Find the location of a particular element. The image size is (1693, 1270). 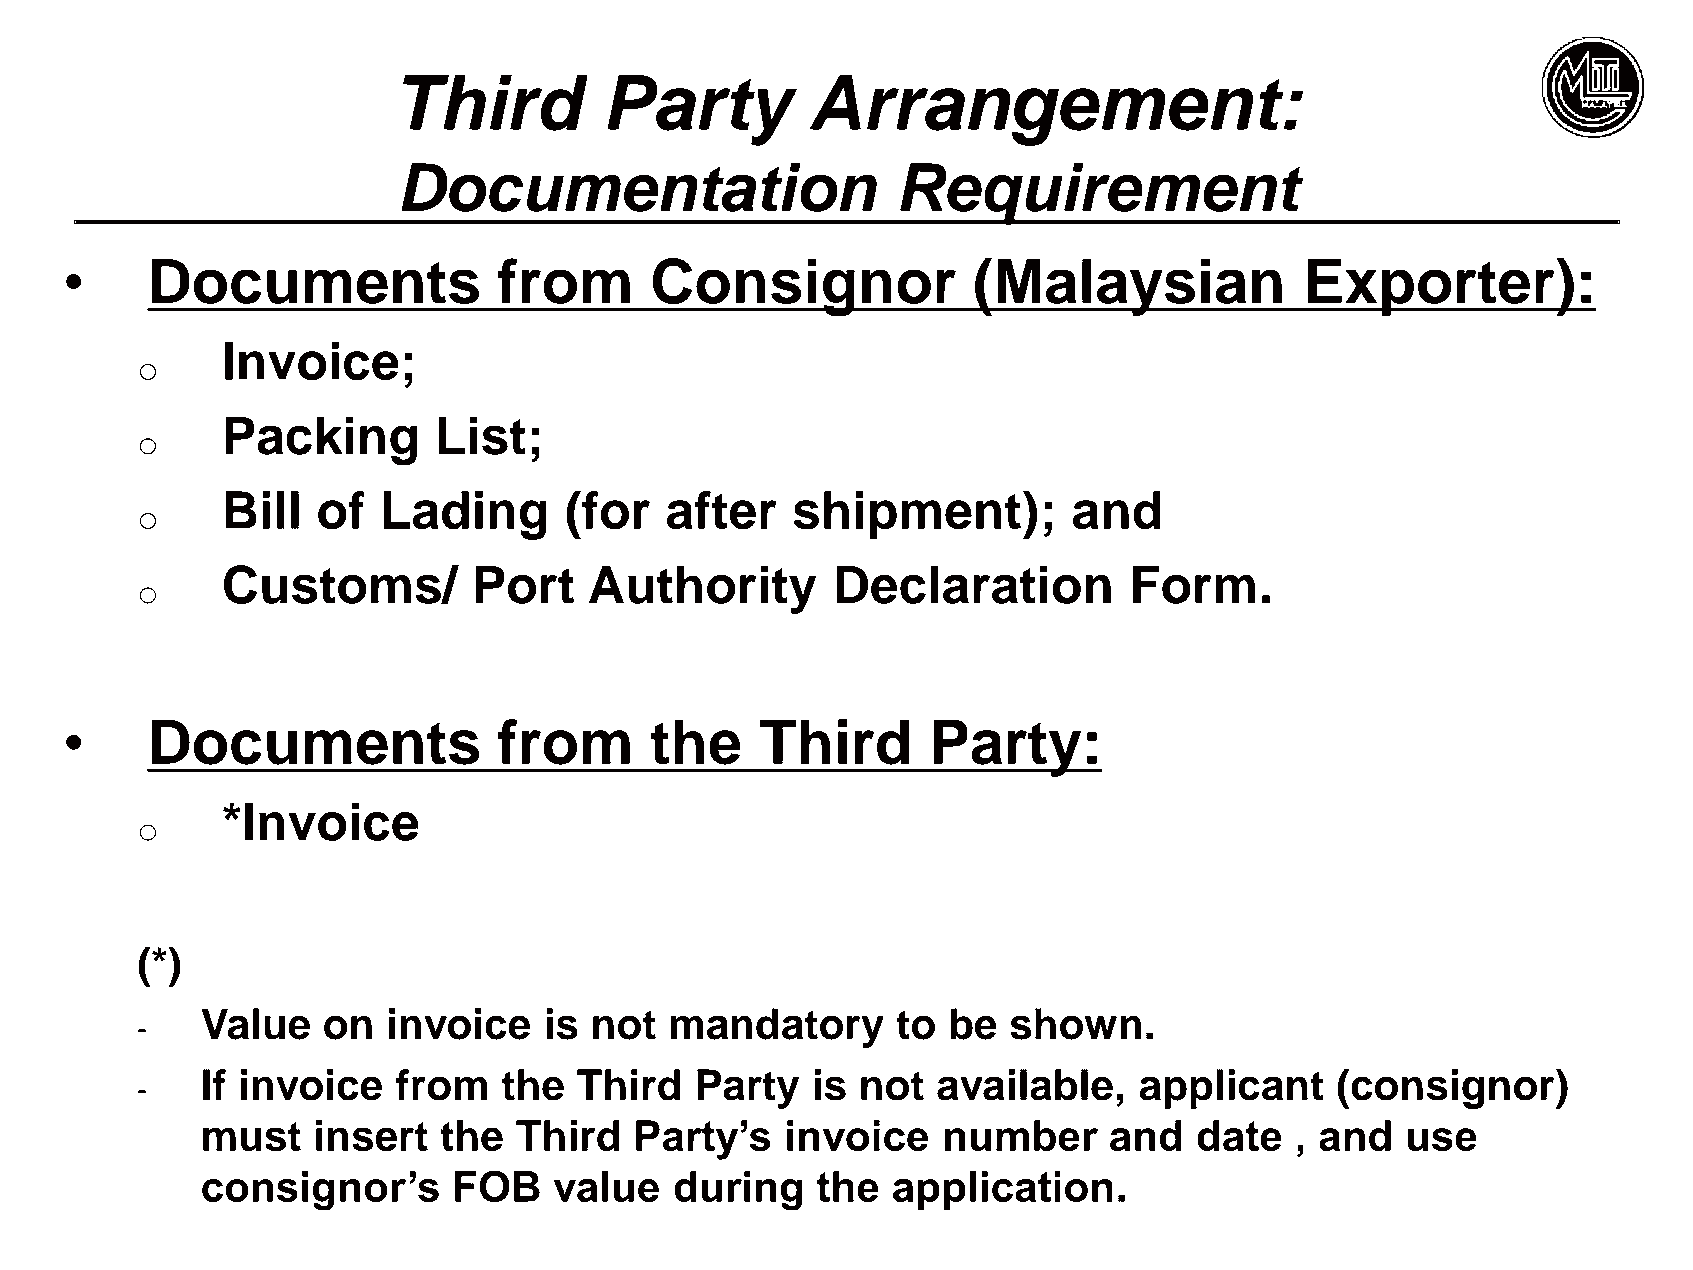

insert is located at coordinates (372, 1136).
